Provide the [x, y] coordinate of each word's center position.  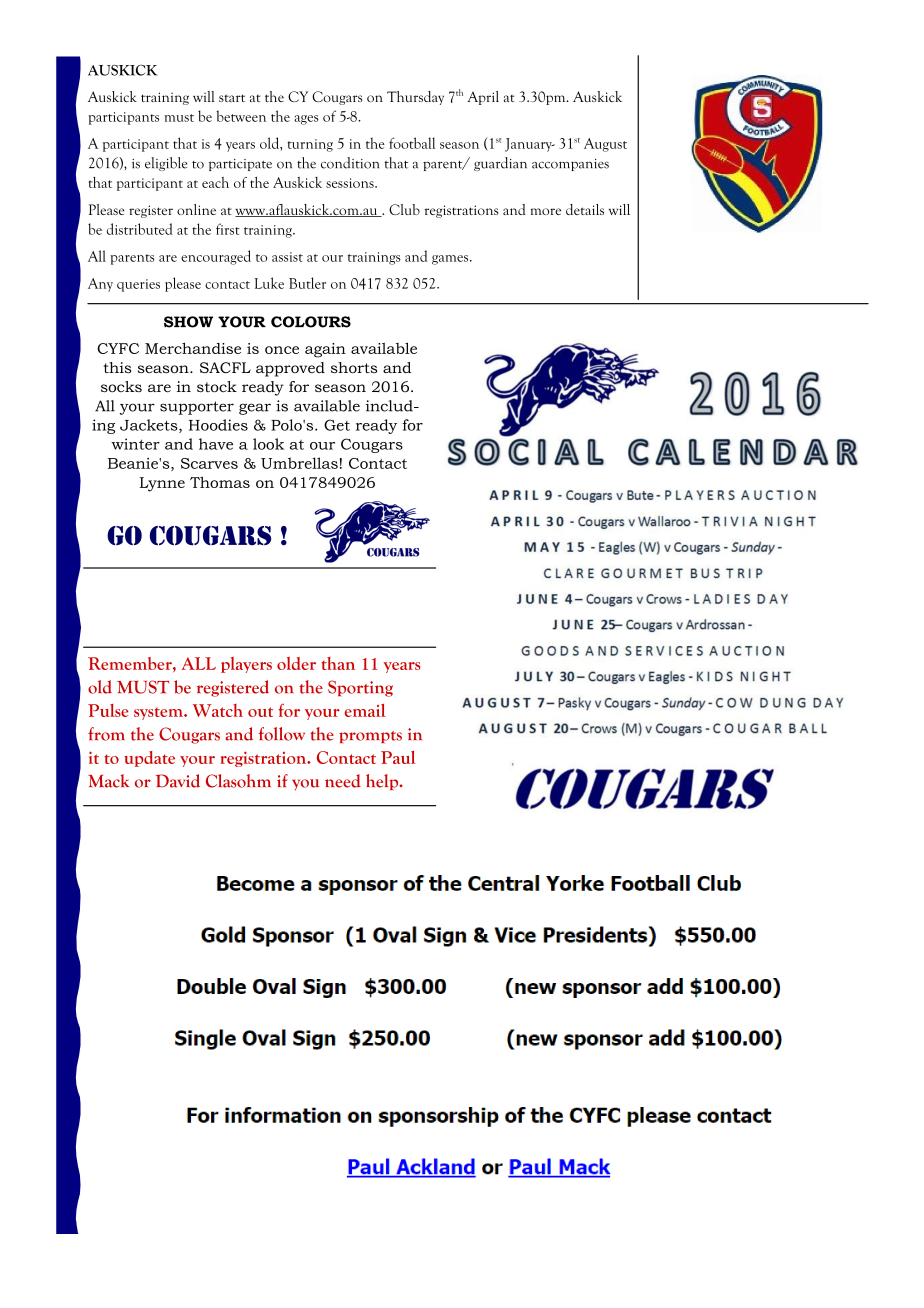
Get [337, 425]
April [483, 98]
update [149, 759]
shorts [354, 367]
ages [306, 120]
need [343, 781]
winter [135, 444]
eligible [166, 164]
